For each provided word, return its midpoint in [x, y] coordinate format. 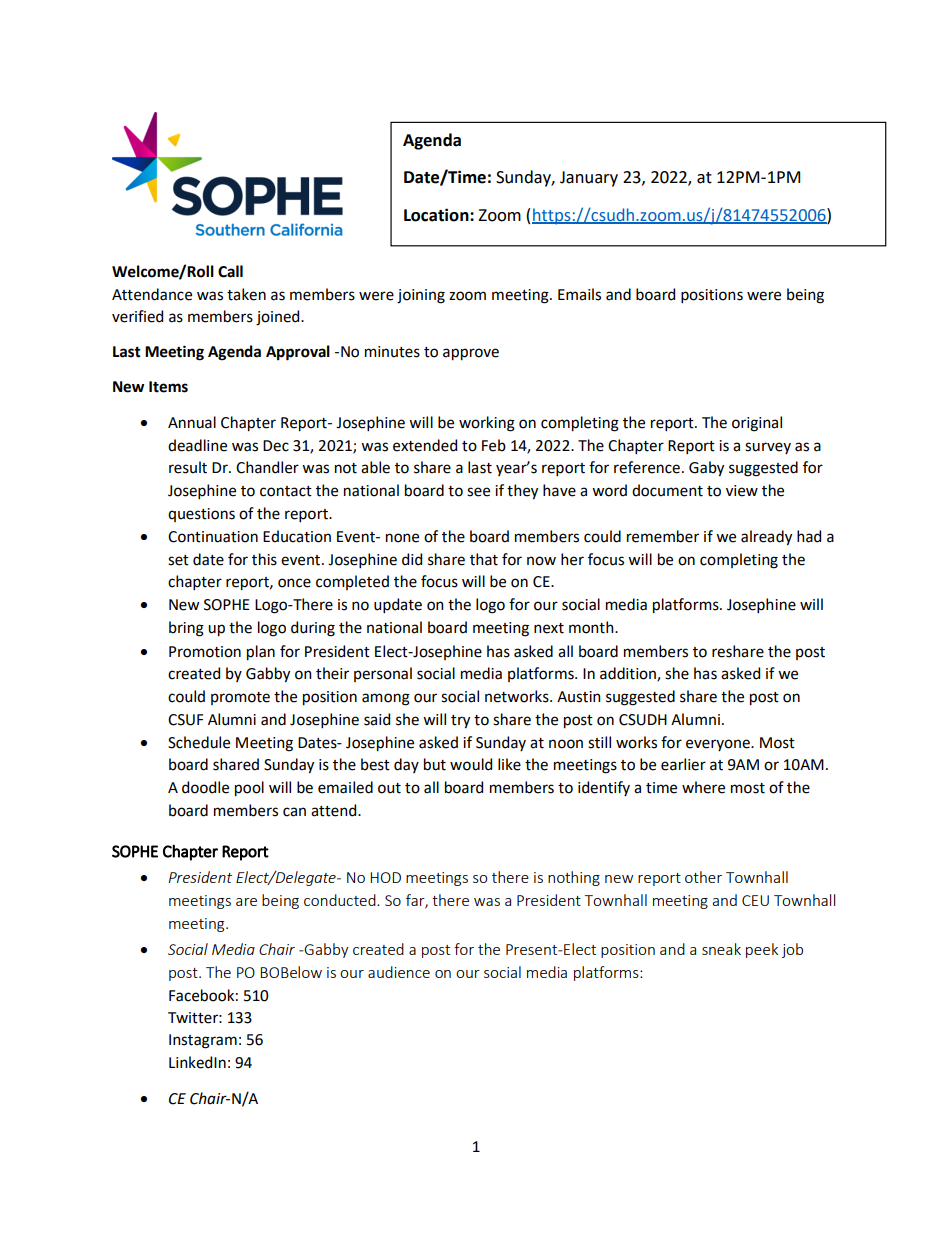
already [766, 538]
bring [186, 629]
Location [437, 215]
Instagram [203, 1041]
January [589, 179]
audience [399, 972]
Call [230, 271]
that [484, 559]
